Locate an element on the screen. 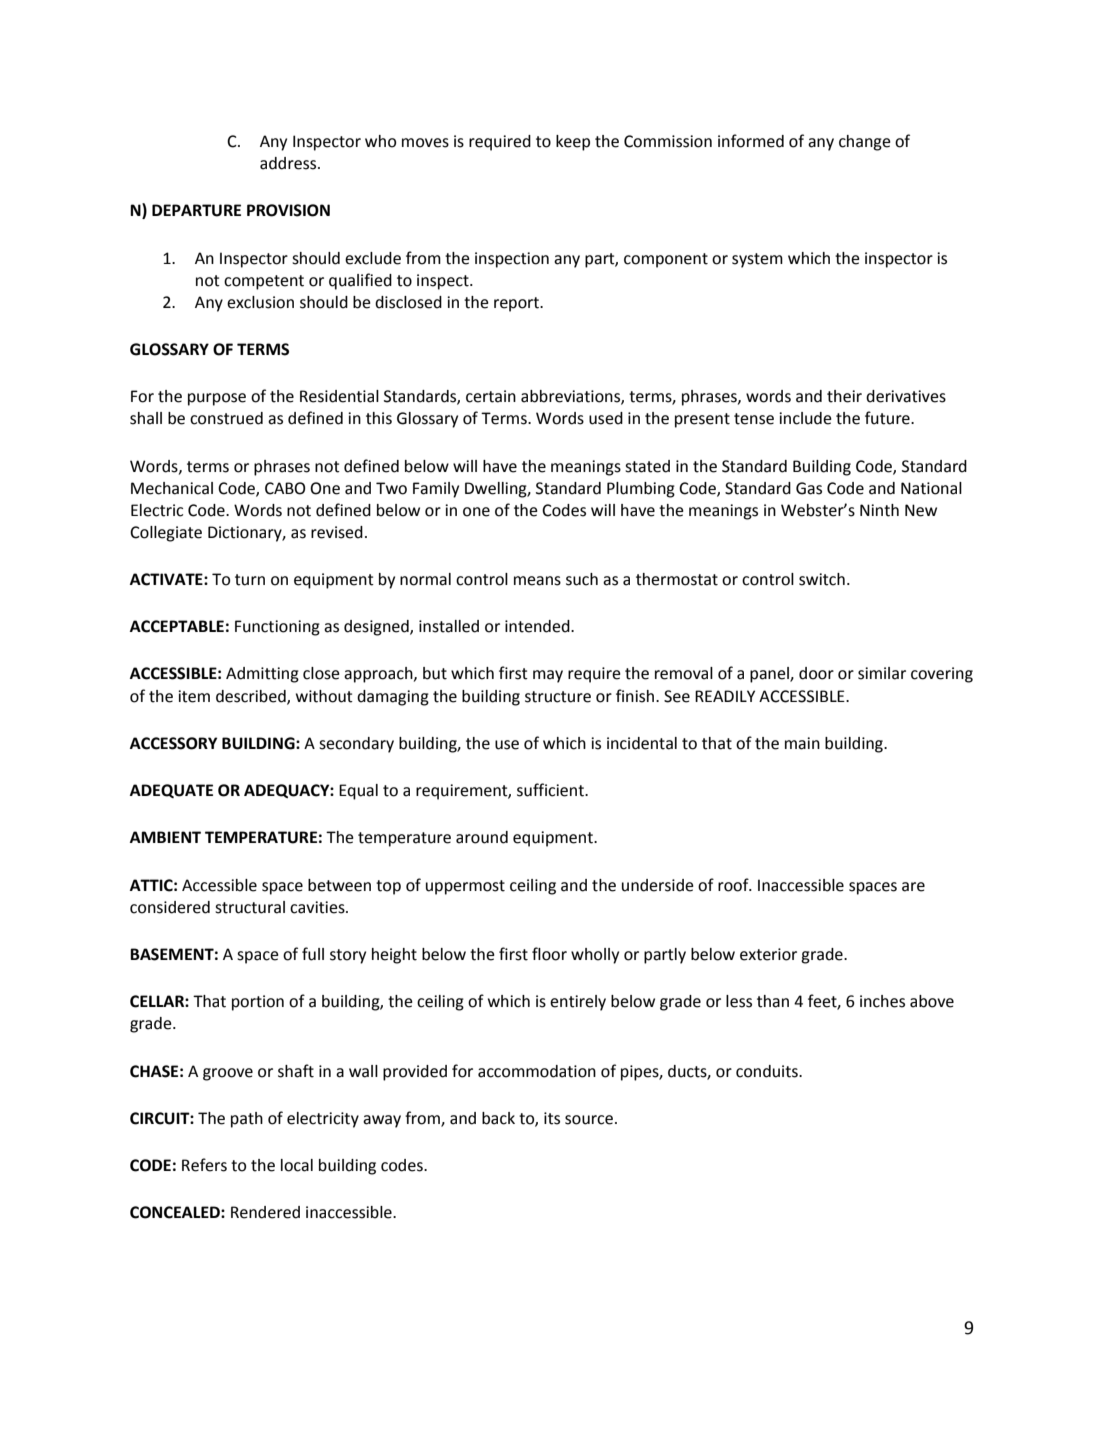 The image size is (1104, 1429). door is located at coordinates (816, 673).
